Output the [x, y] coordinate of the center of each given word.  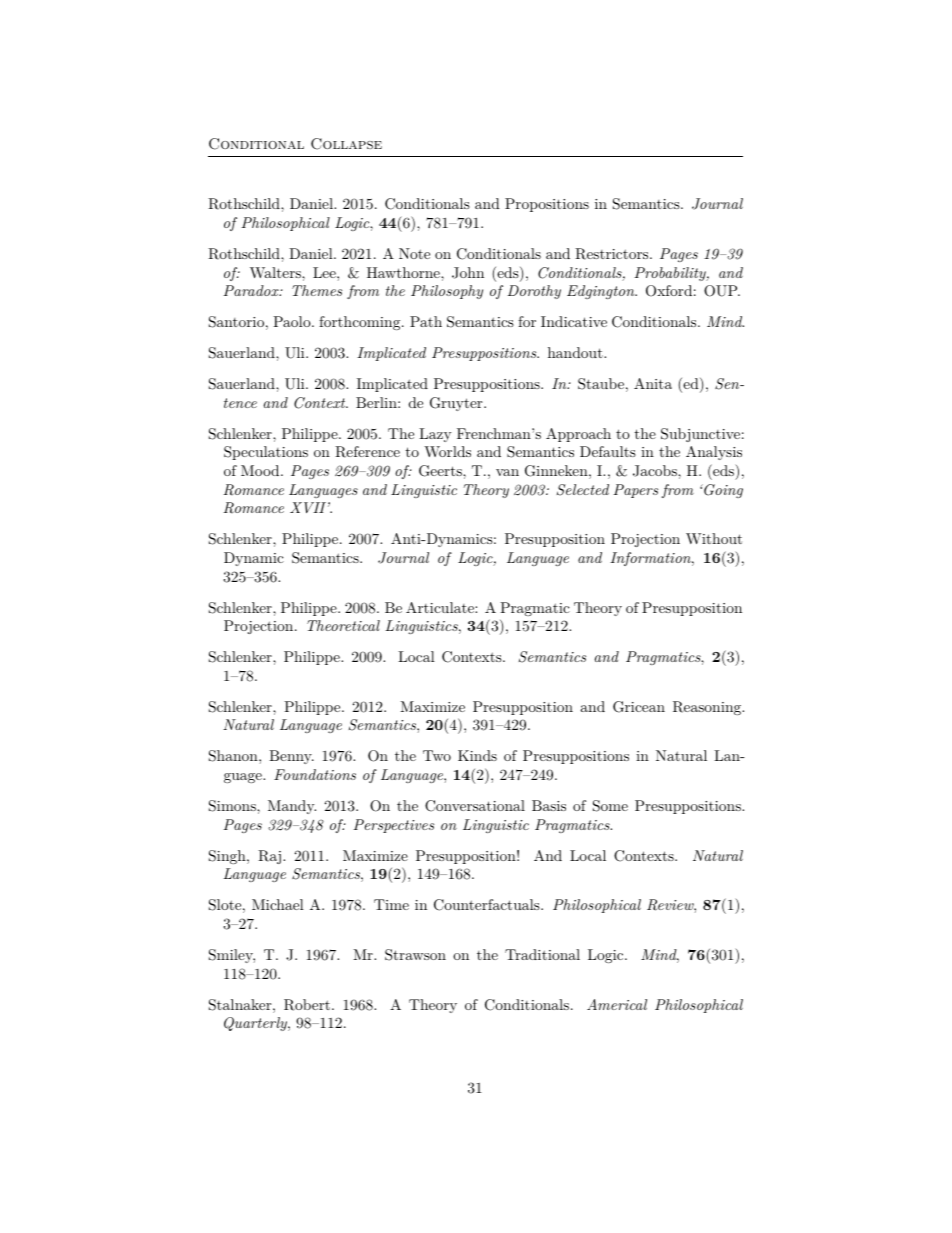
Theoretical [343, 625]
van [507, 472]
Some [610, 806]
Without [714, 538]
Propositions [547, 205]
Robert [307, 1005]
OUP [722, 291]
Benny [291, 757]
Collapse [346, 144]
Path [426, 321]
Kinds [477, 755]
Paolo [293, 321]
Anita [653, 383]
